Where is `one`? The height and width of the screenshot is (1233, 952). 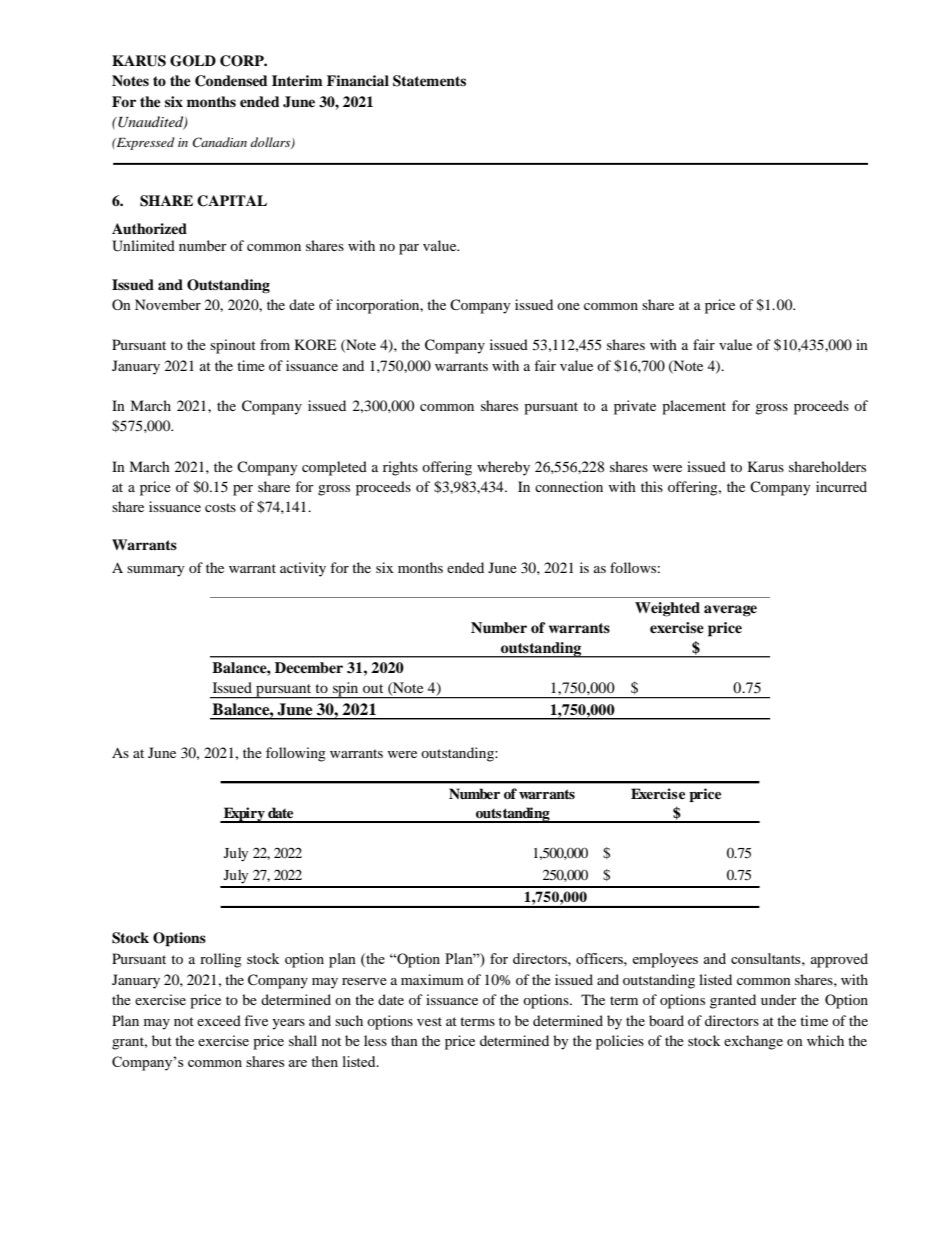
one is located at coordinates (568, 306).
